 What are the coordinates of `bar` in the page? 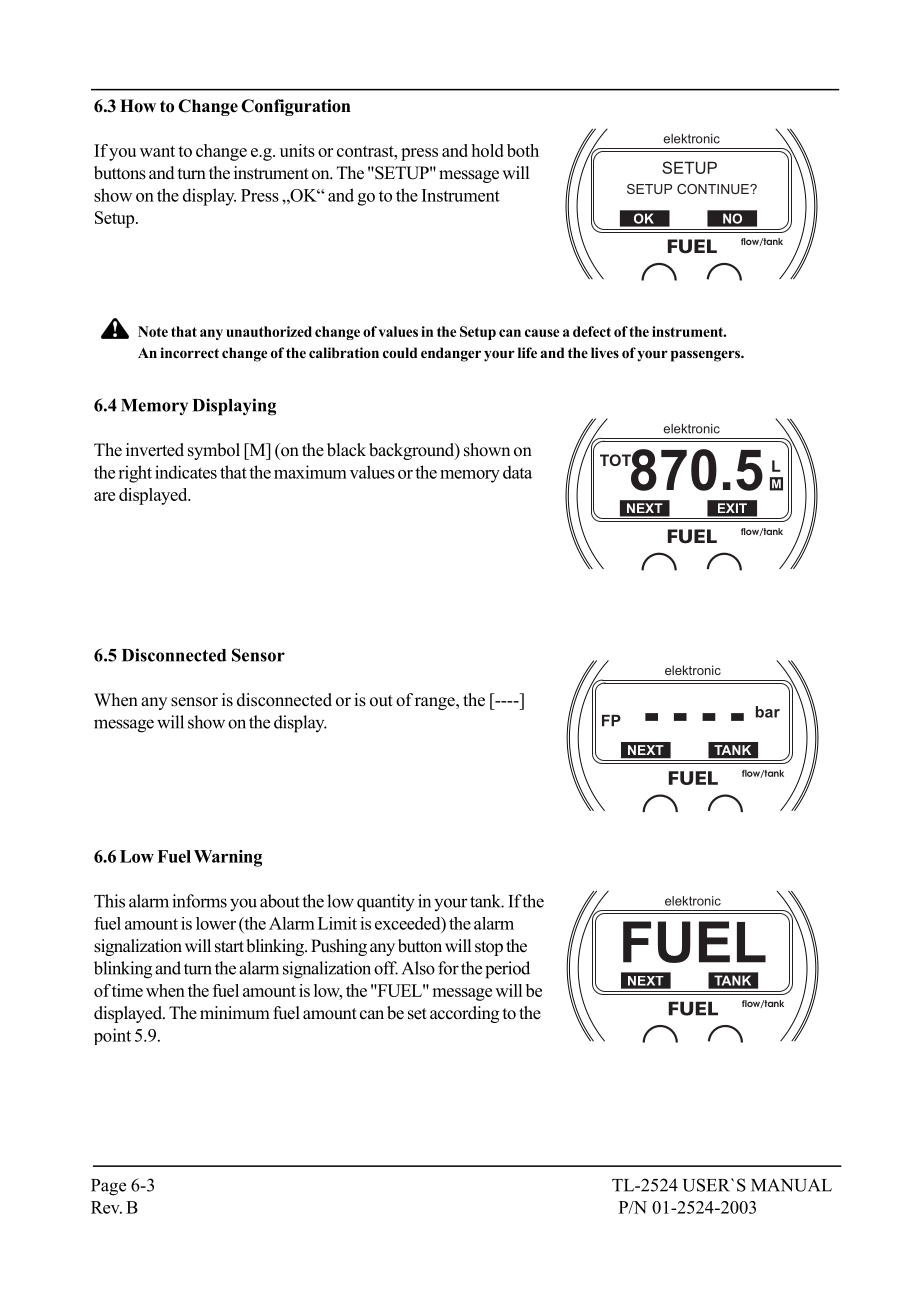 It's located at (768, 712).
